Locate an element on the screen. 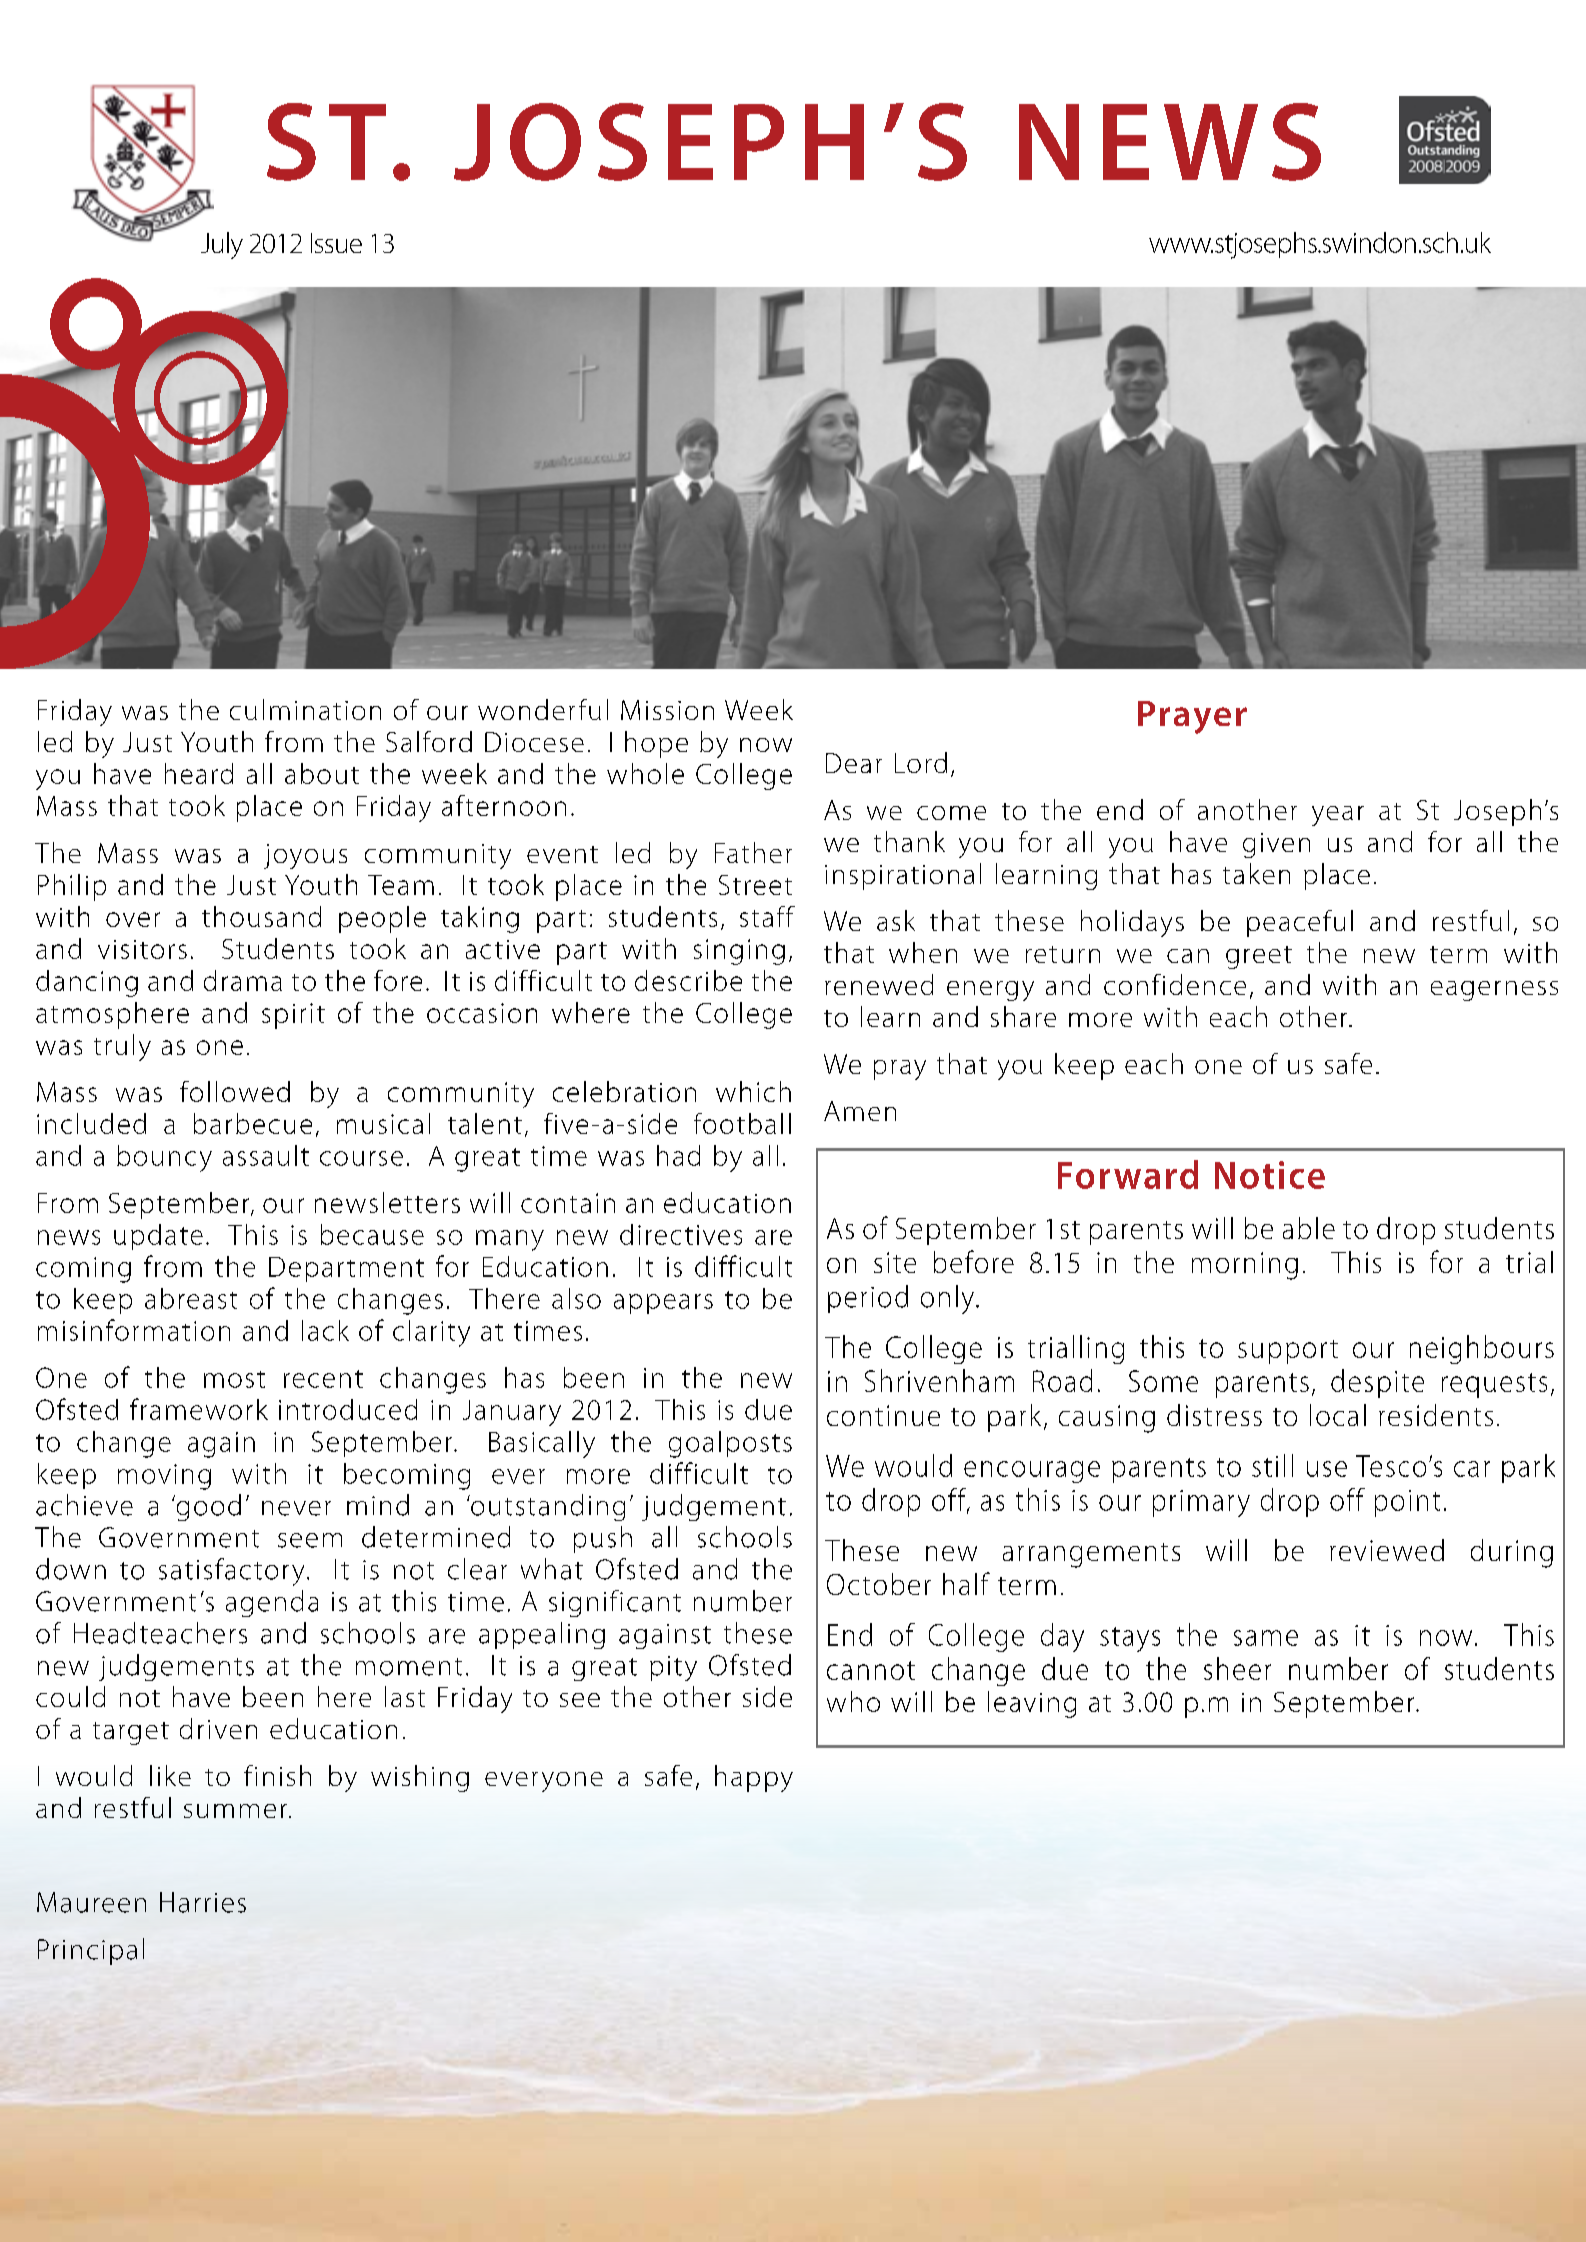 The width and height of the screenshot is (1586, 2242). given is located at coordinates (1276, 845).
